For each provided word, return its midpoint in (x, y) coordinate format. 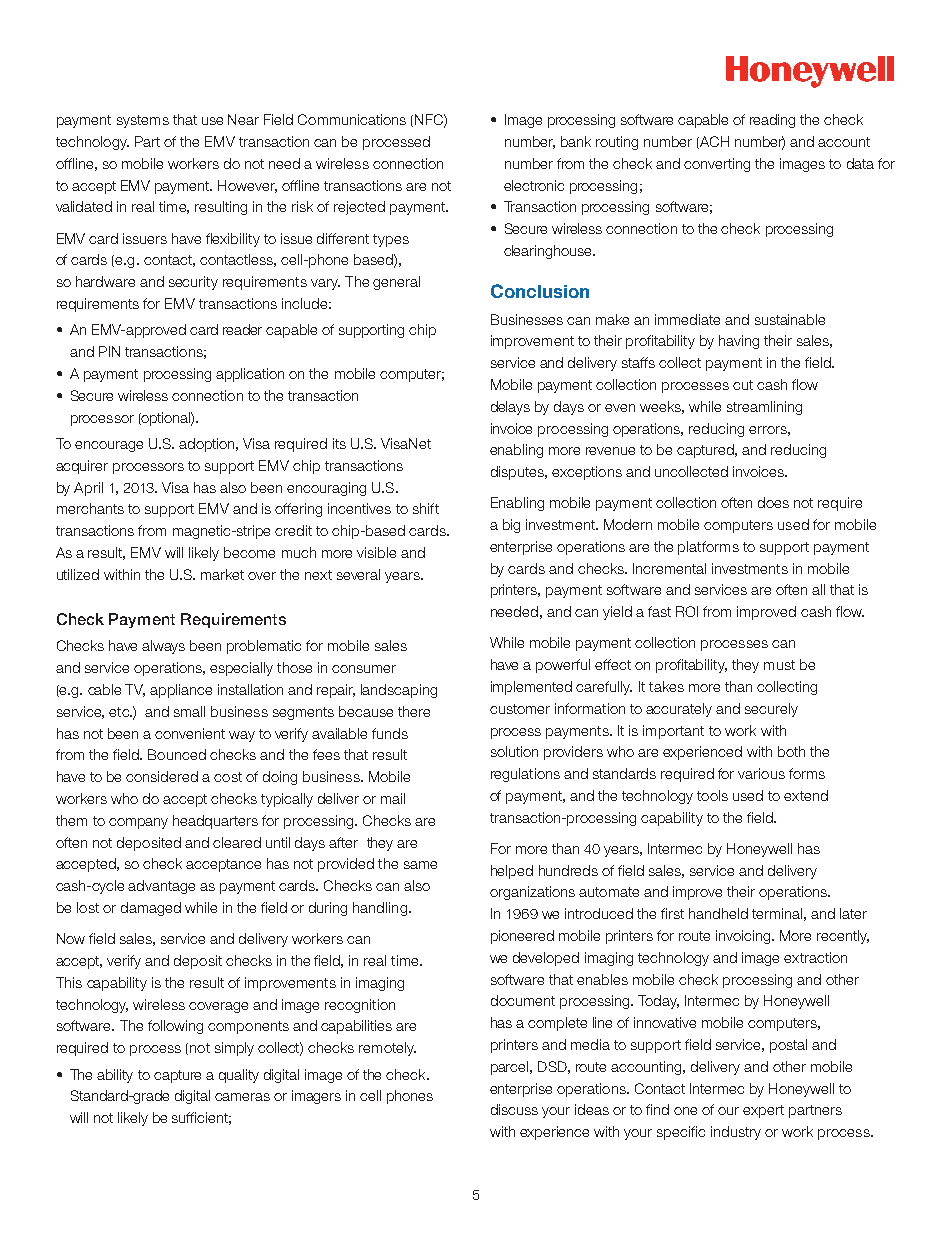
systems (143, 121)
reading (772, 121)
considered (162, 776)
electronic (534, 185)
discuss (514, 1109)
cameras (242, 1097)
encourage (109, 446)
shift (426, 508)
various (761, 773)
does (773, 502)
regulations (525, 775)
